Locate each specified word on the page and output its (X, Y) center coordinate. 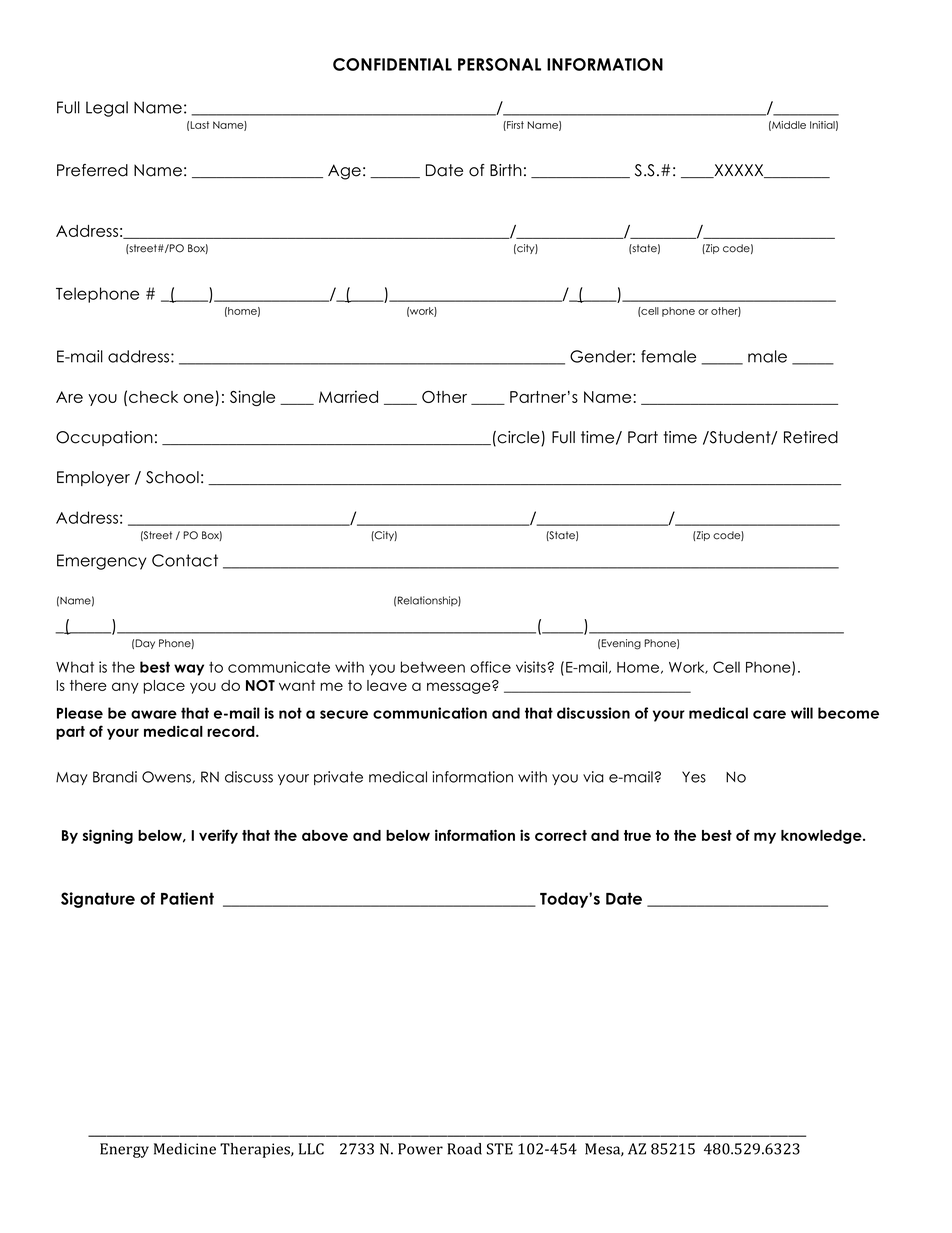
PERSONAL (499, 64)
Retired (811, 437)
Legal (107, 109)
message (460, 687)
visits (532, 667)
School (172, 477)
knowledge (822, 837)
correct (561, 835)
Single (252, 398)
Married (348, 396)
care (769, 714)
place (164, 687)
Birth (506, 170)
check (153, 397)
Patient (187, 898)
